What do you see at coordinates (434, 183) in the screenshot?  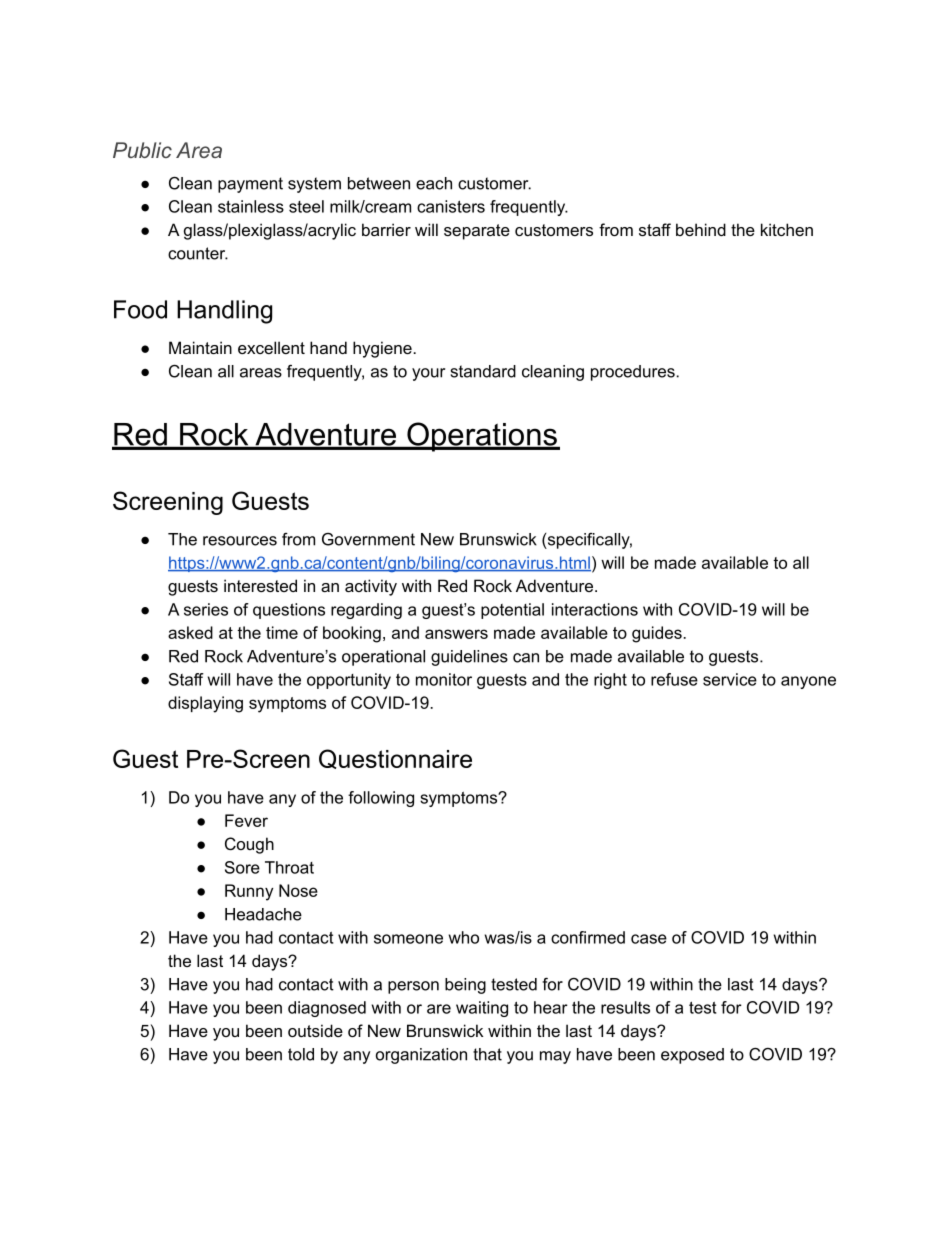 I see `each` at bounding box center [434, 183].
